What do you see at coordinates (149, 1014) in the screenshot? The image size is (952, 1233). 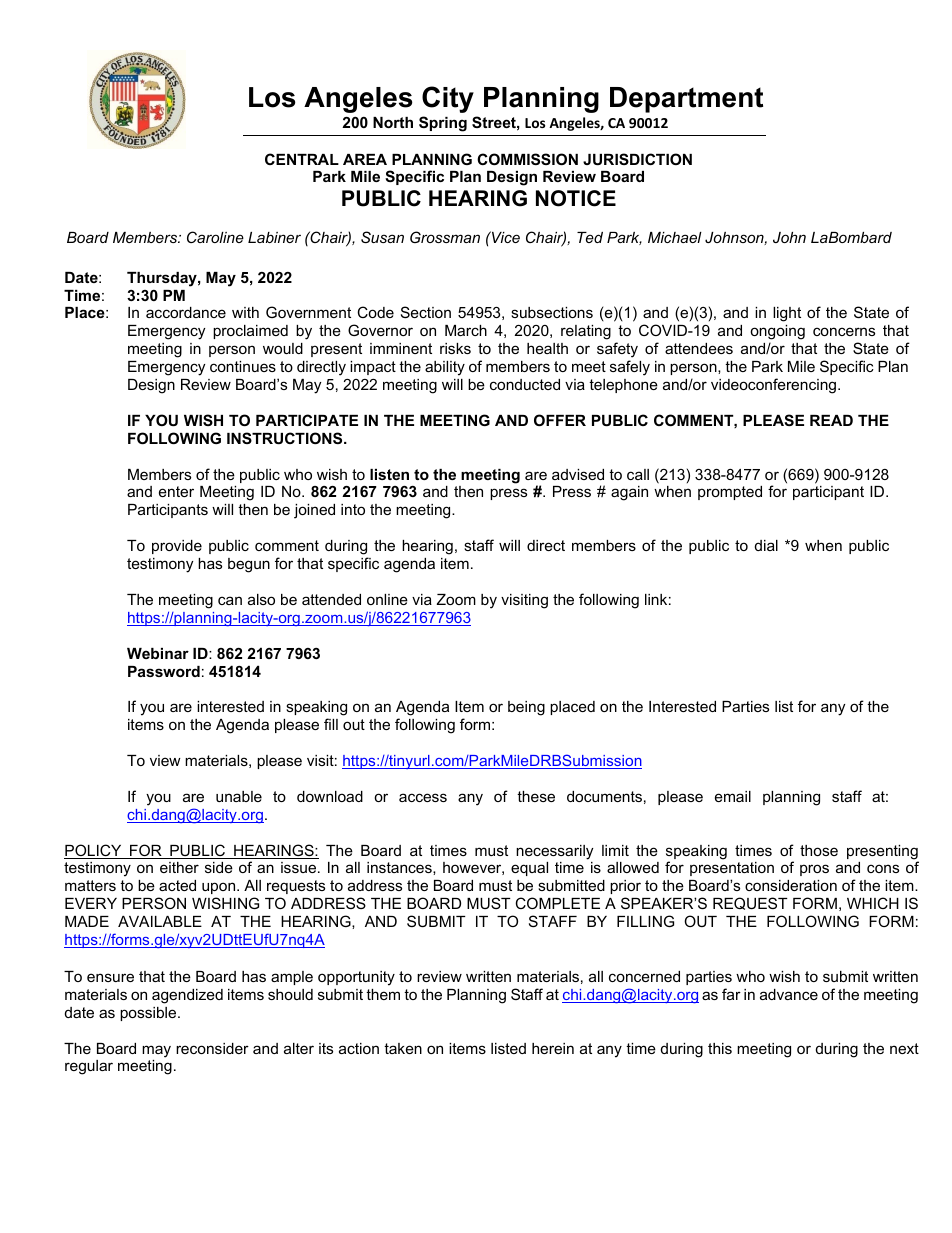 I see `possible` at bounding box center [149, 1014].
